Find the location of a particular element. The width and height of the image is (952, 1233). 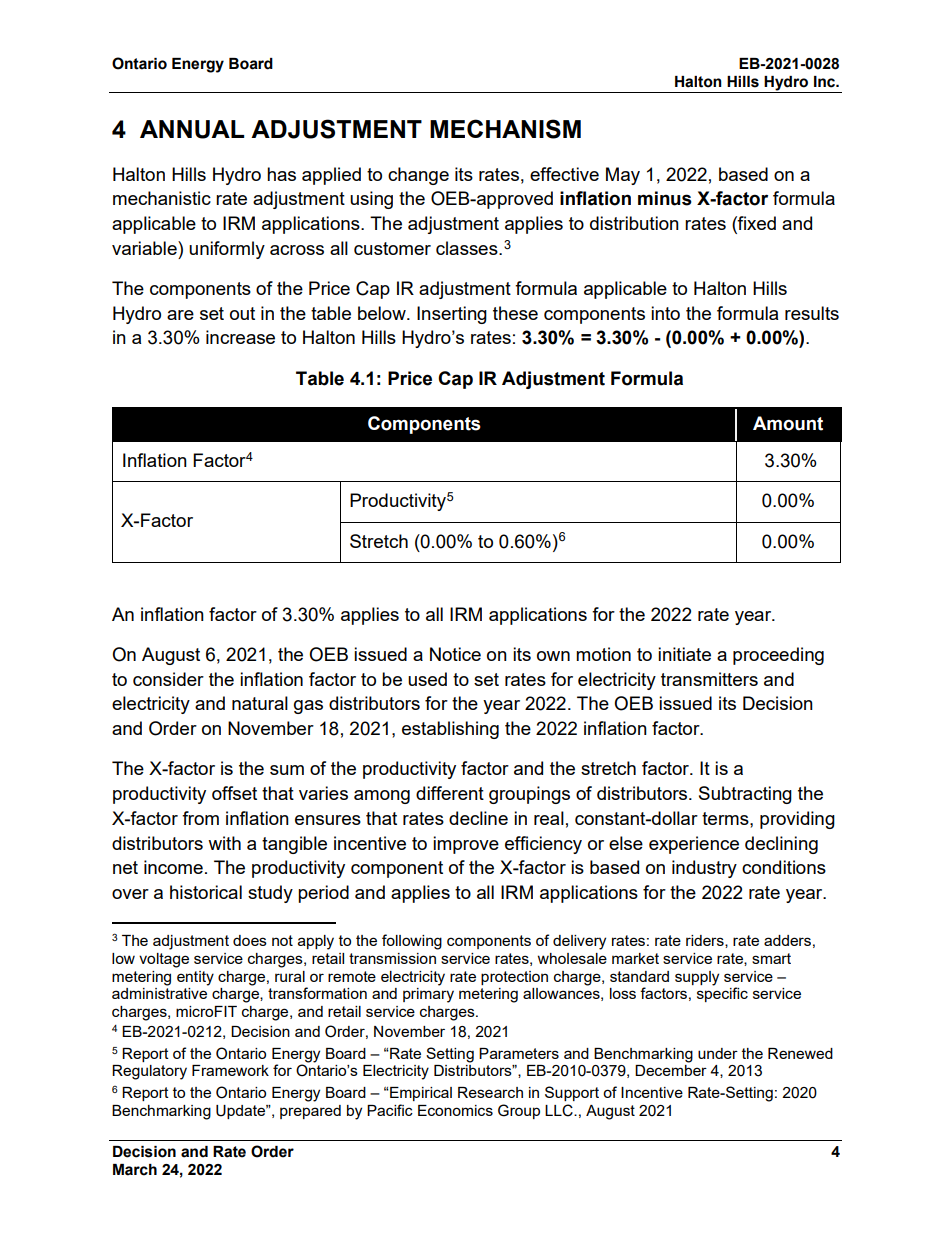

improve is located at coordinates (466, 845).
